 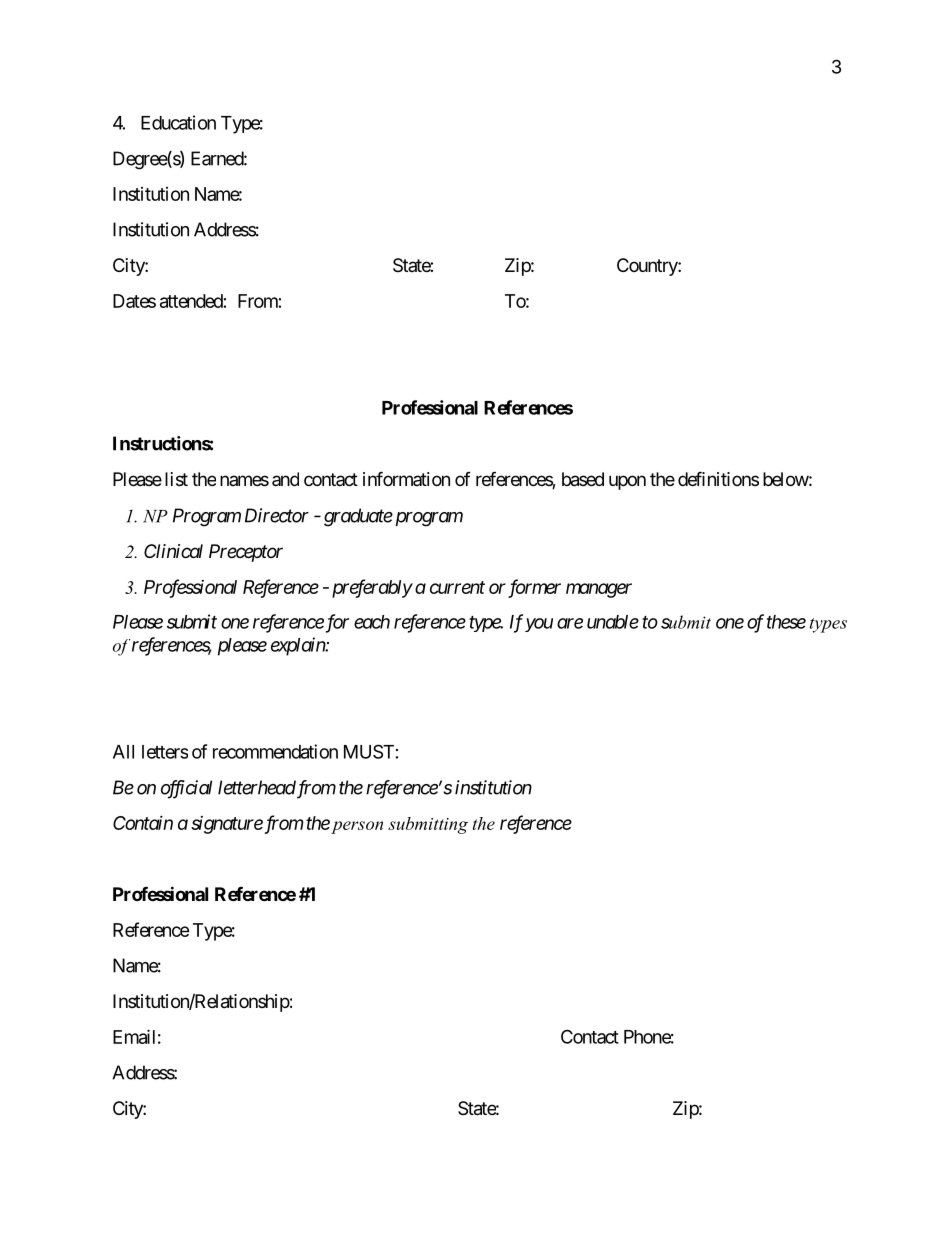 What do you see at coordinates (627, 482) in the screenshot?
I see `upon` at bounding box center [627, 482].
